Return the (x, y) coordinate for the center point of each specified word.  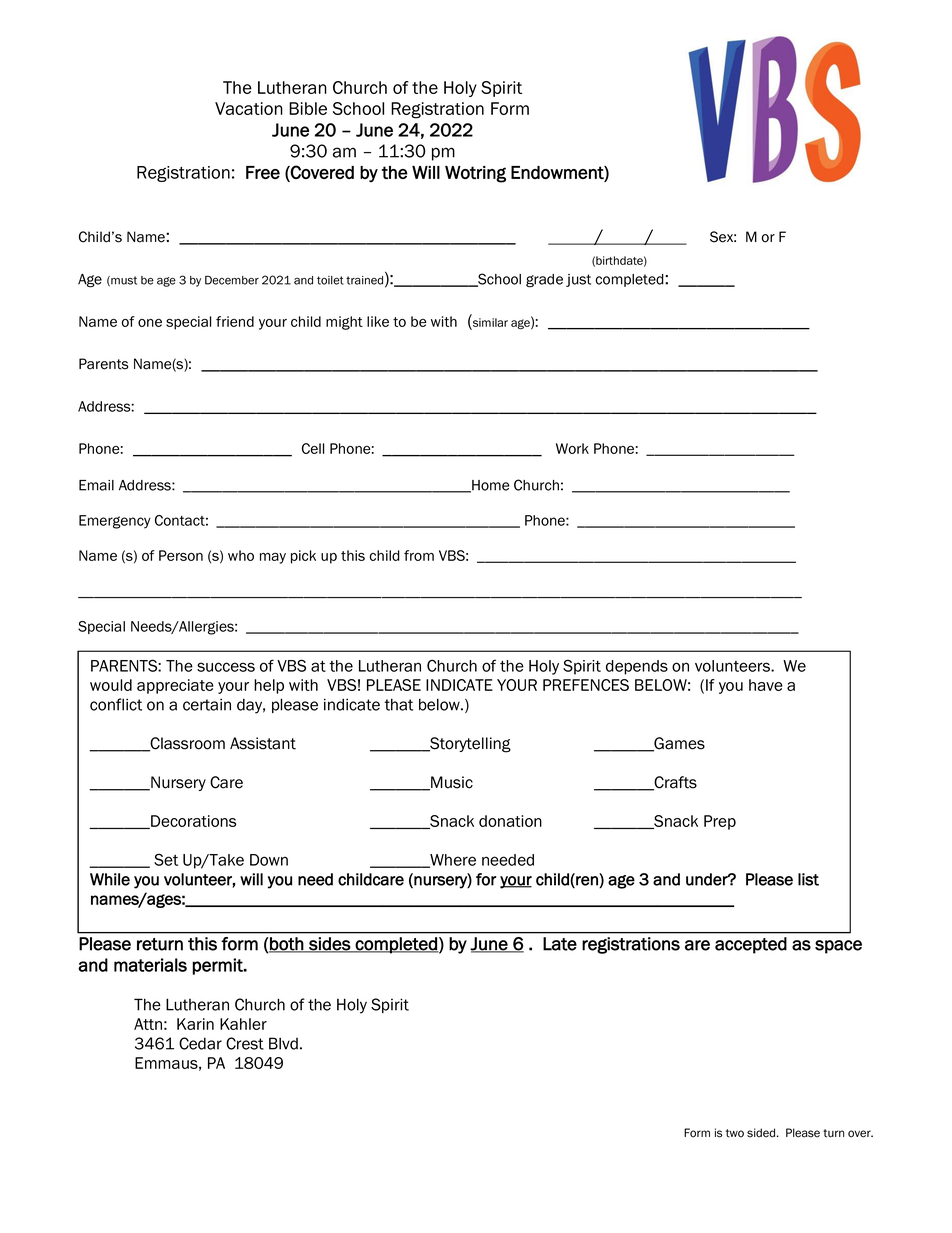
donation (510, 821)
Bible (308, 108)
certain (207, 704)
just (578, 280)
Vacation (249, 108)
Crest (245, 1043)
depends (637, 667)
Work (572, 448)
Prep (720, 822)
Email (96, 485)
